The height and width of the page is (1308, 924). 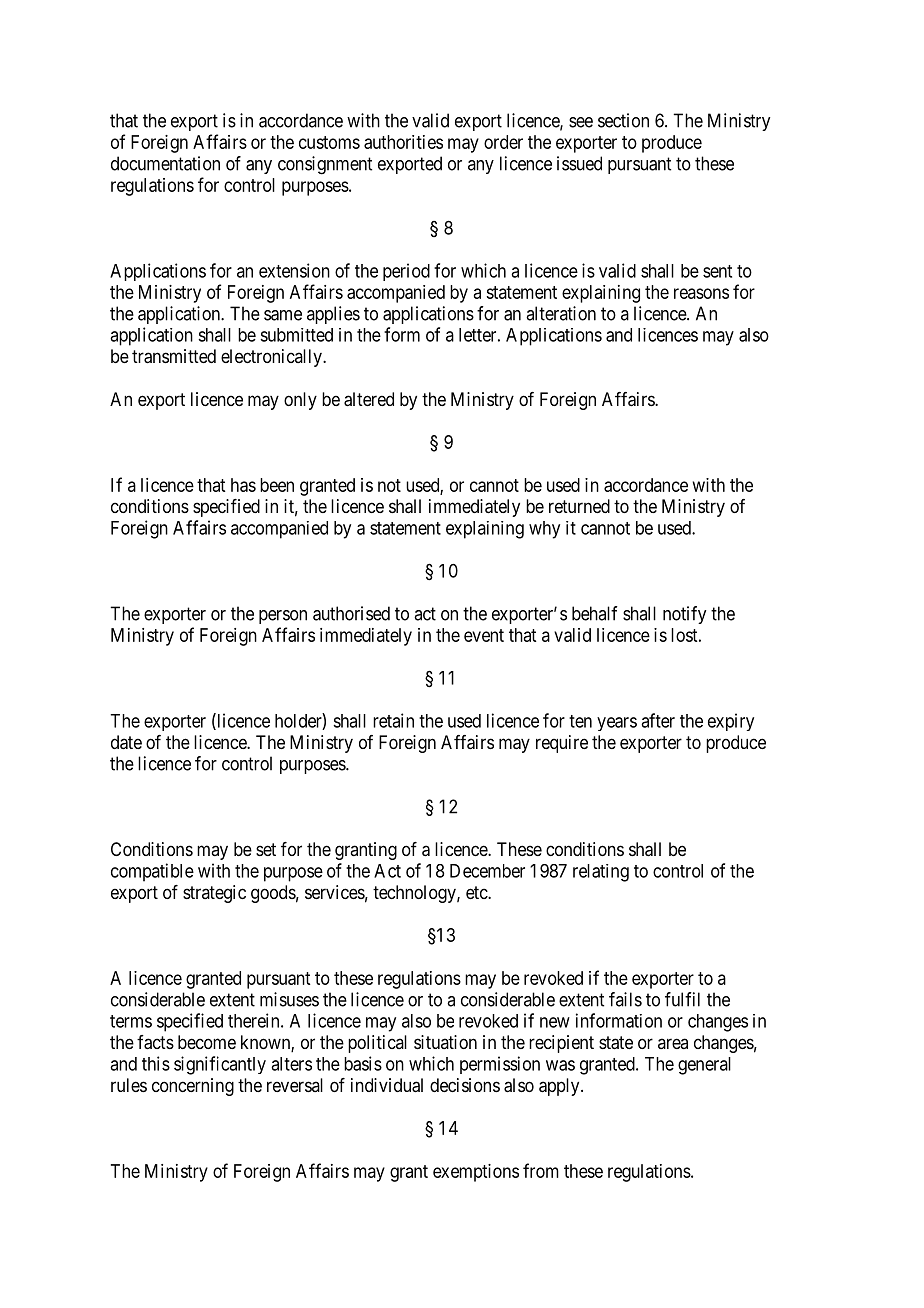 What do you see at coordinates (476, 1173) in the page?
I see `exemptions` at bounding box center [476, 1173].
